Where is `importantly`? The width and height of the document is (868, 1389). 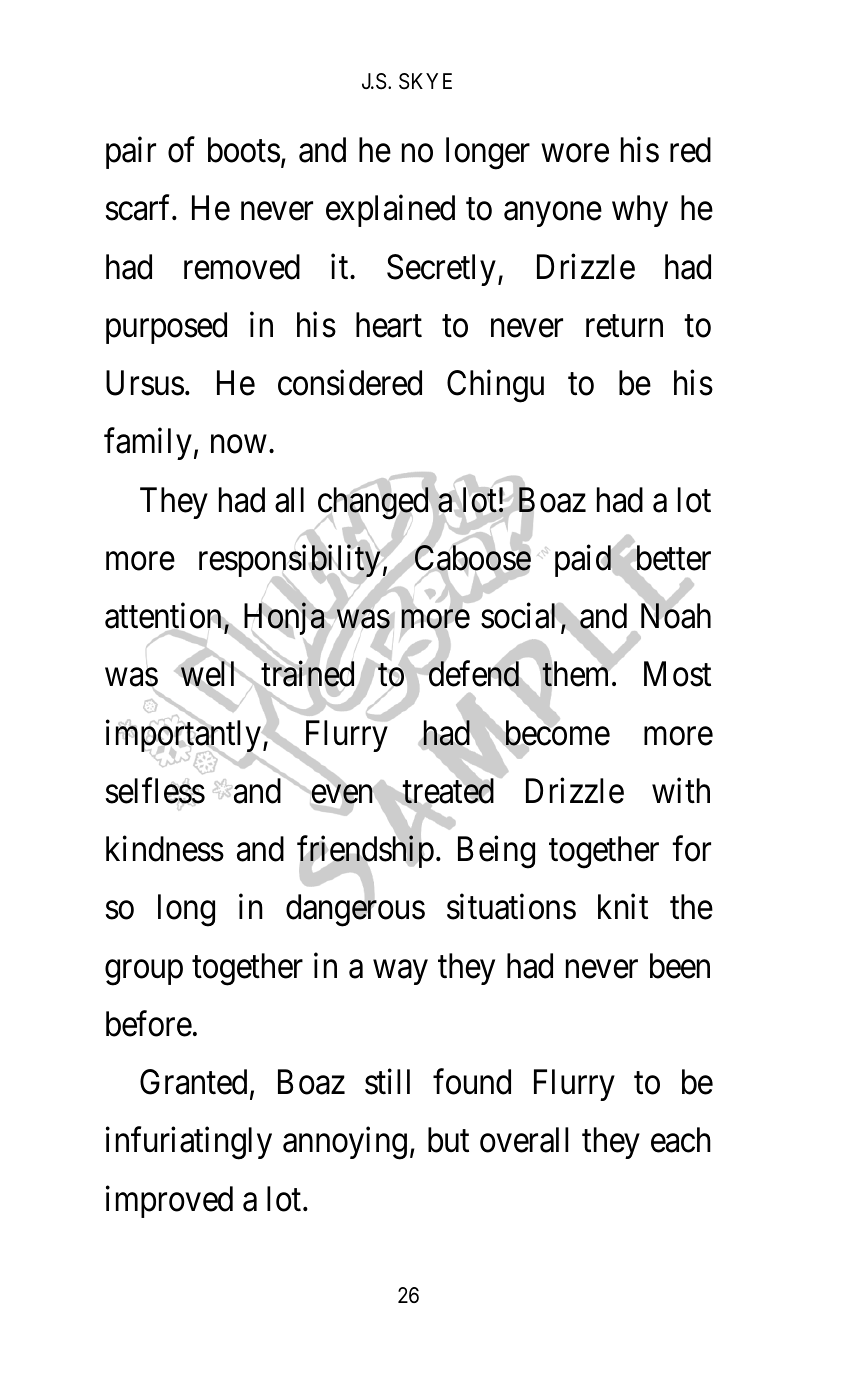
importantly is located at coordinates (184, 737).
